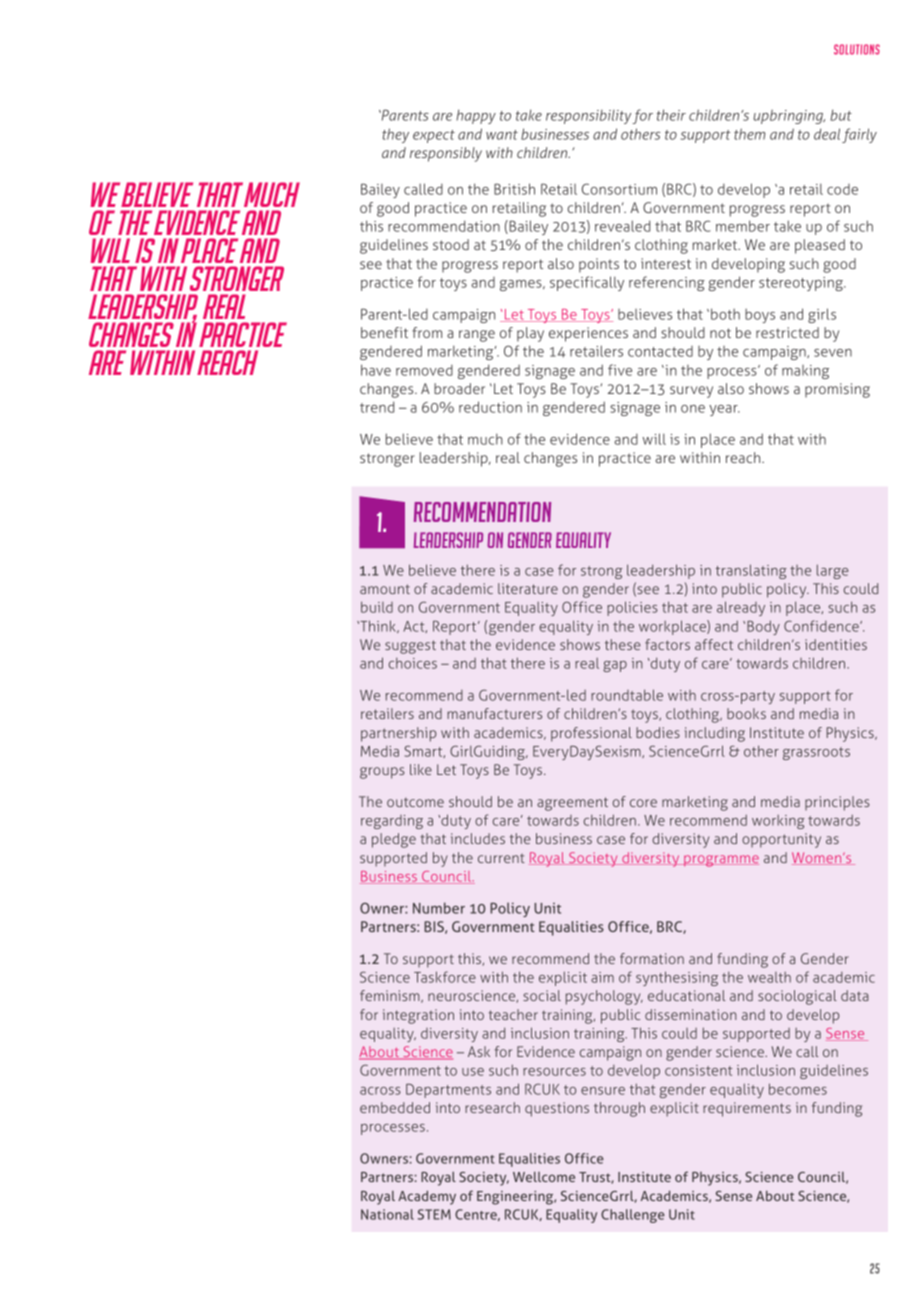 This screenshot has height=1308, width=924. What do you see at coordinates (410, 647) in the screenshot?
I see `suggest` at bounding box center [410, 647].
